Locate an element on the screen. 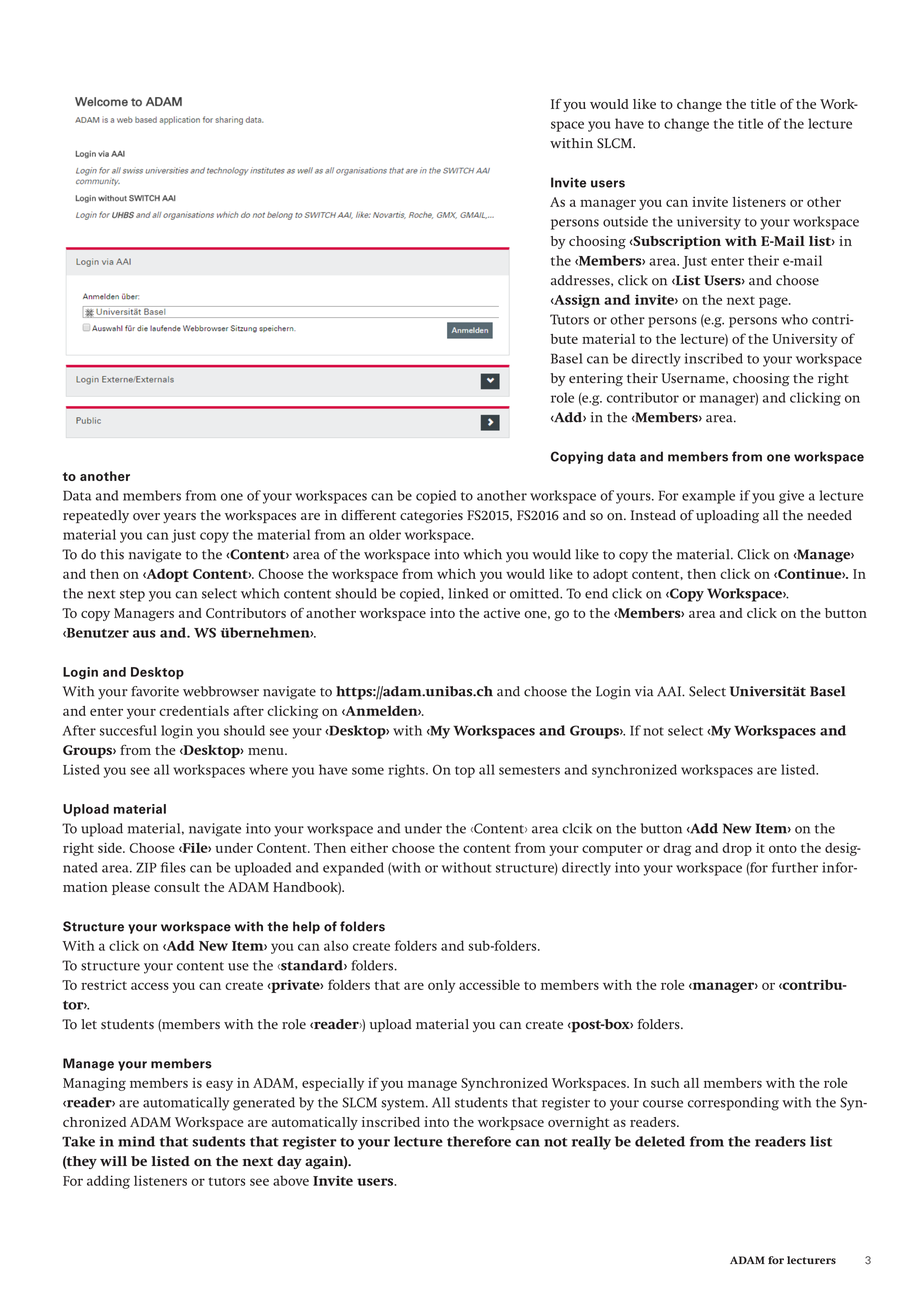 This screenshot has width=924, height=1308. drop is located at coordinates (737, 849).
